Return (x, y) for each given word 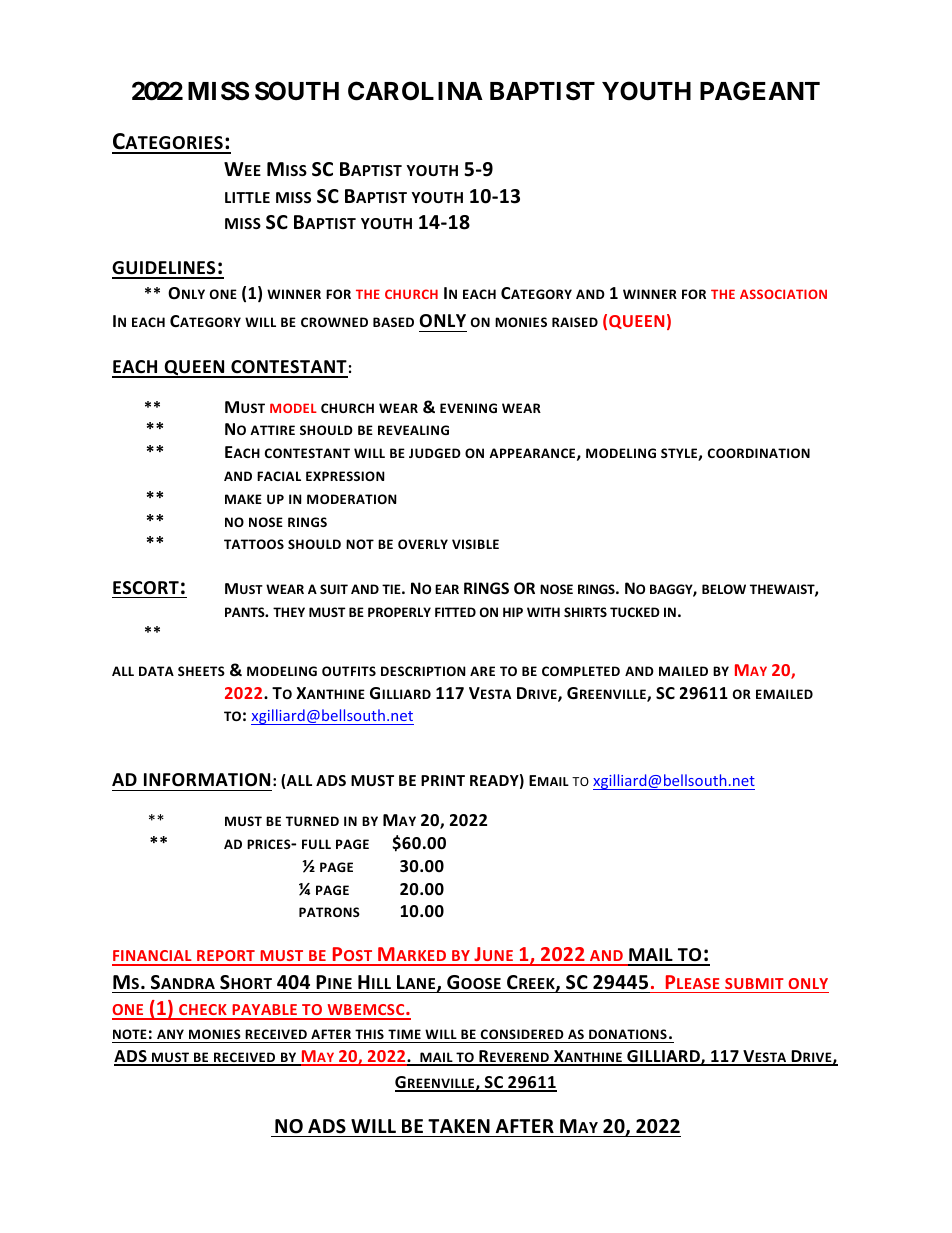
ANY (170, 1034)
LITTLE (247, 197)
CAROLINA (415, 91)
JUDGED (435, 453)
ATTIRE (272, 430)
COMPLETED (581, 671)
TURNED (312, 821)
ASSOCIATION (783, 294)
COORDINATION (759, 453)
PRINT (443, 780)
